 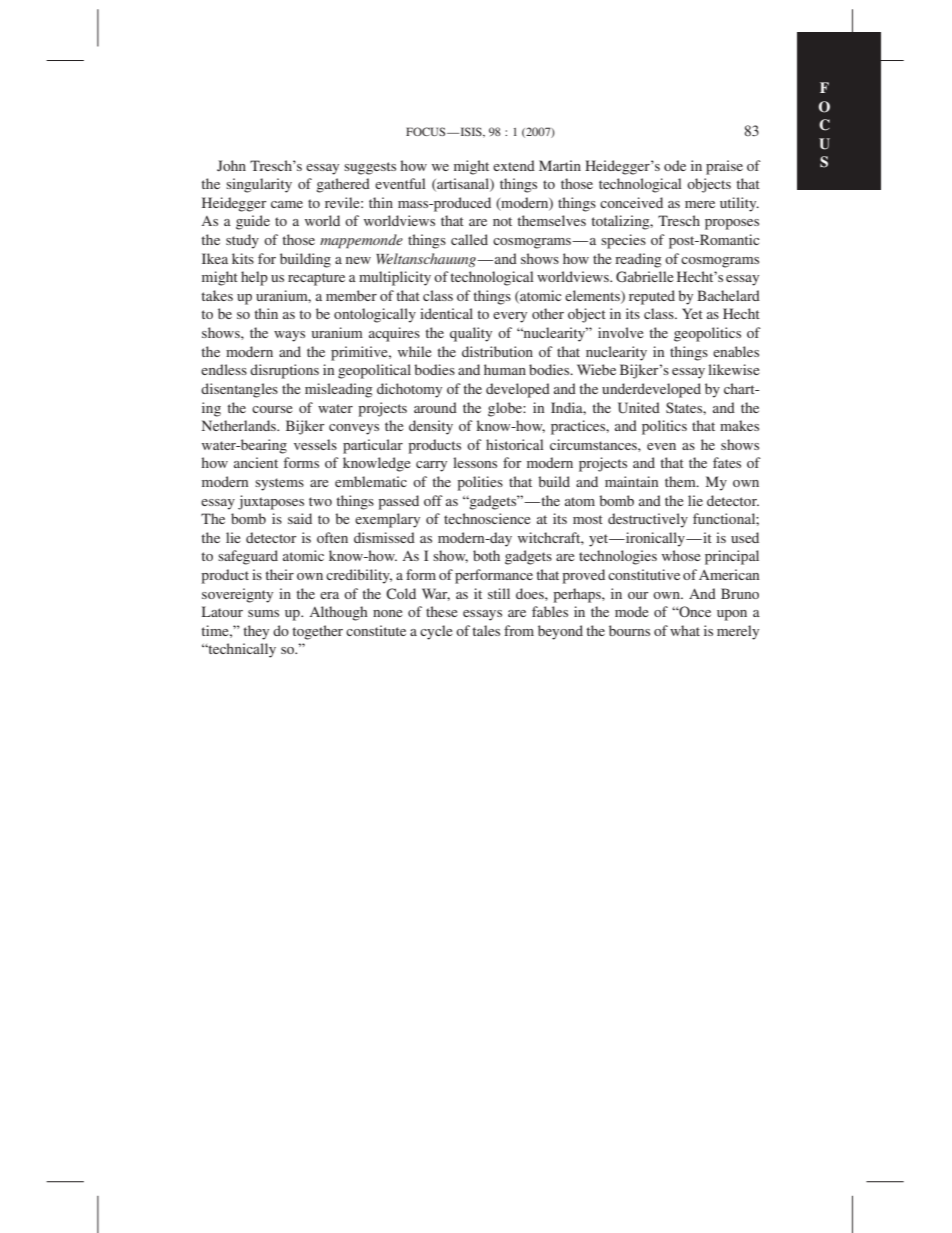 I want to click on praise, so click(x=724, y=167).
